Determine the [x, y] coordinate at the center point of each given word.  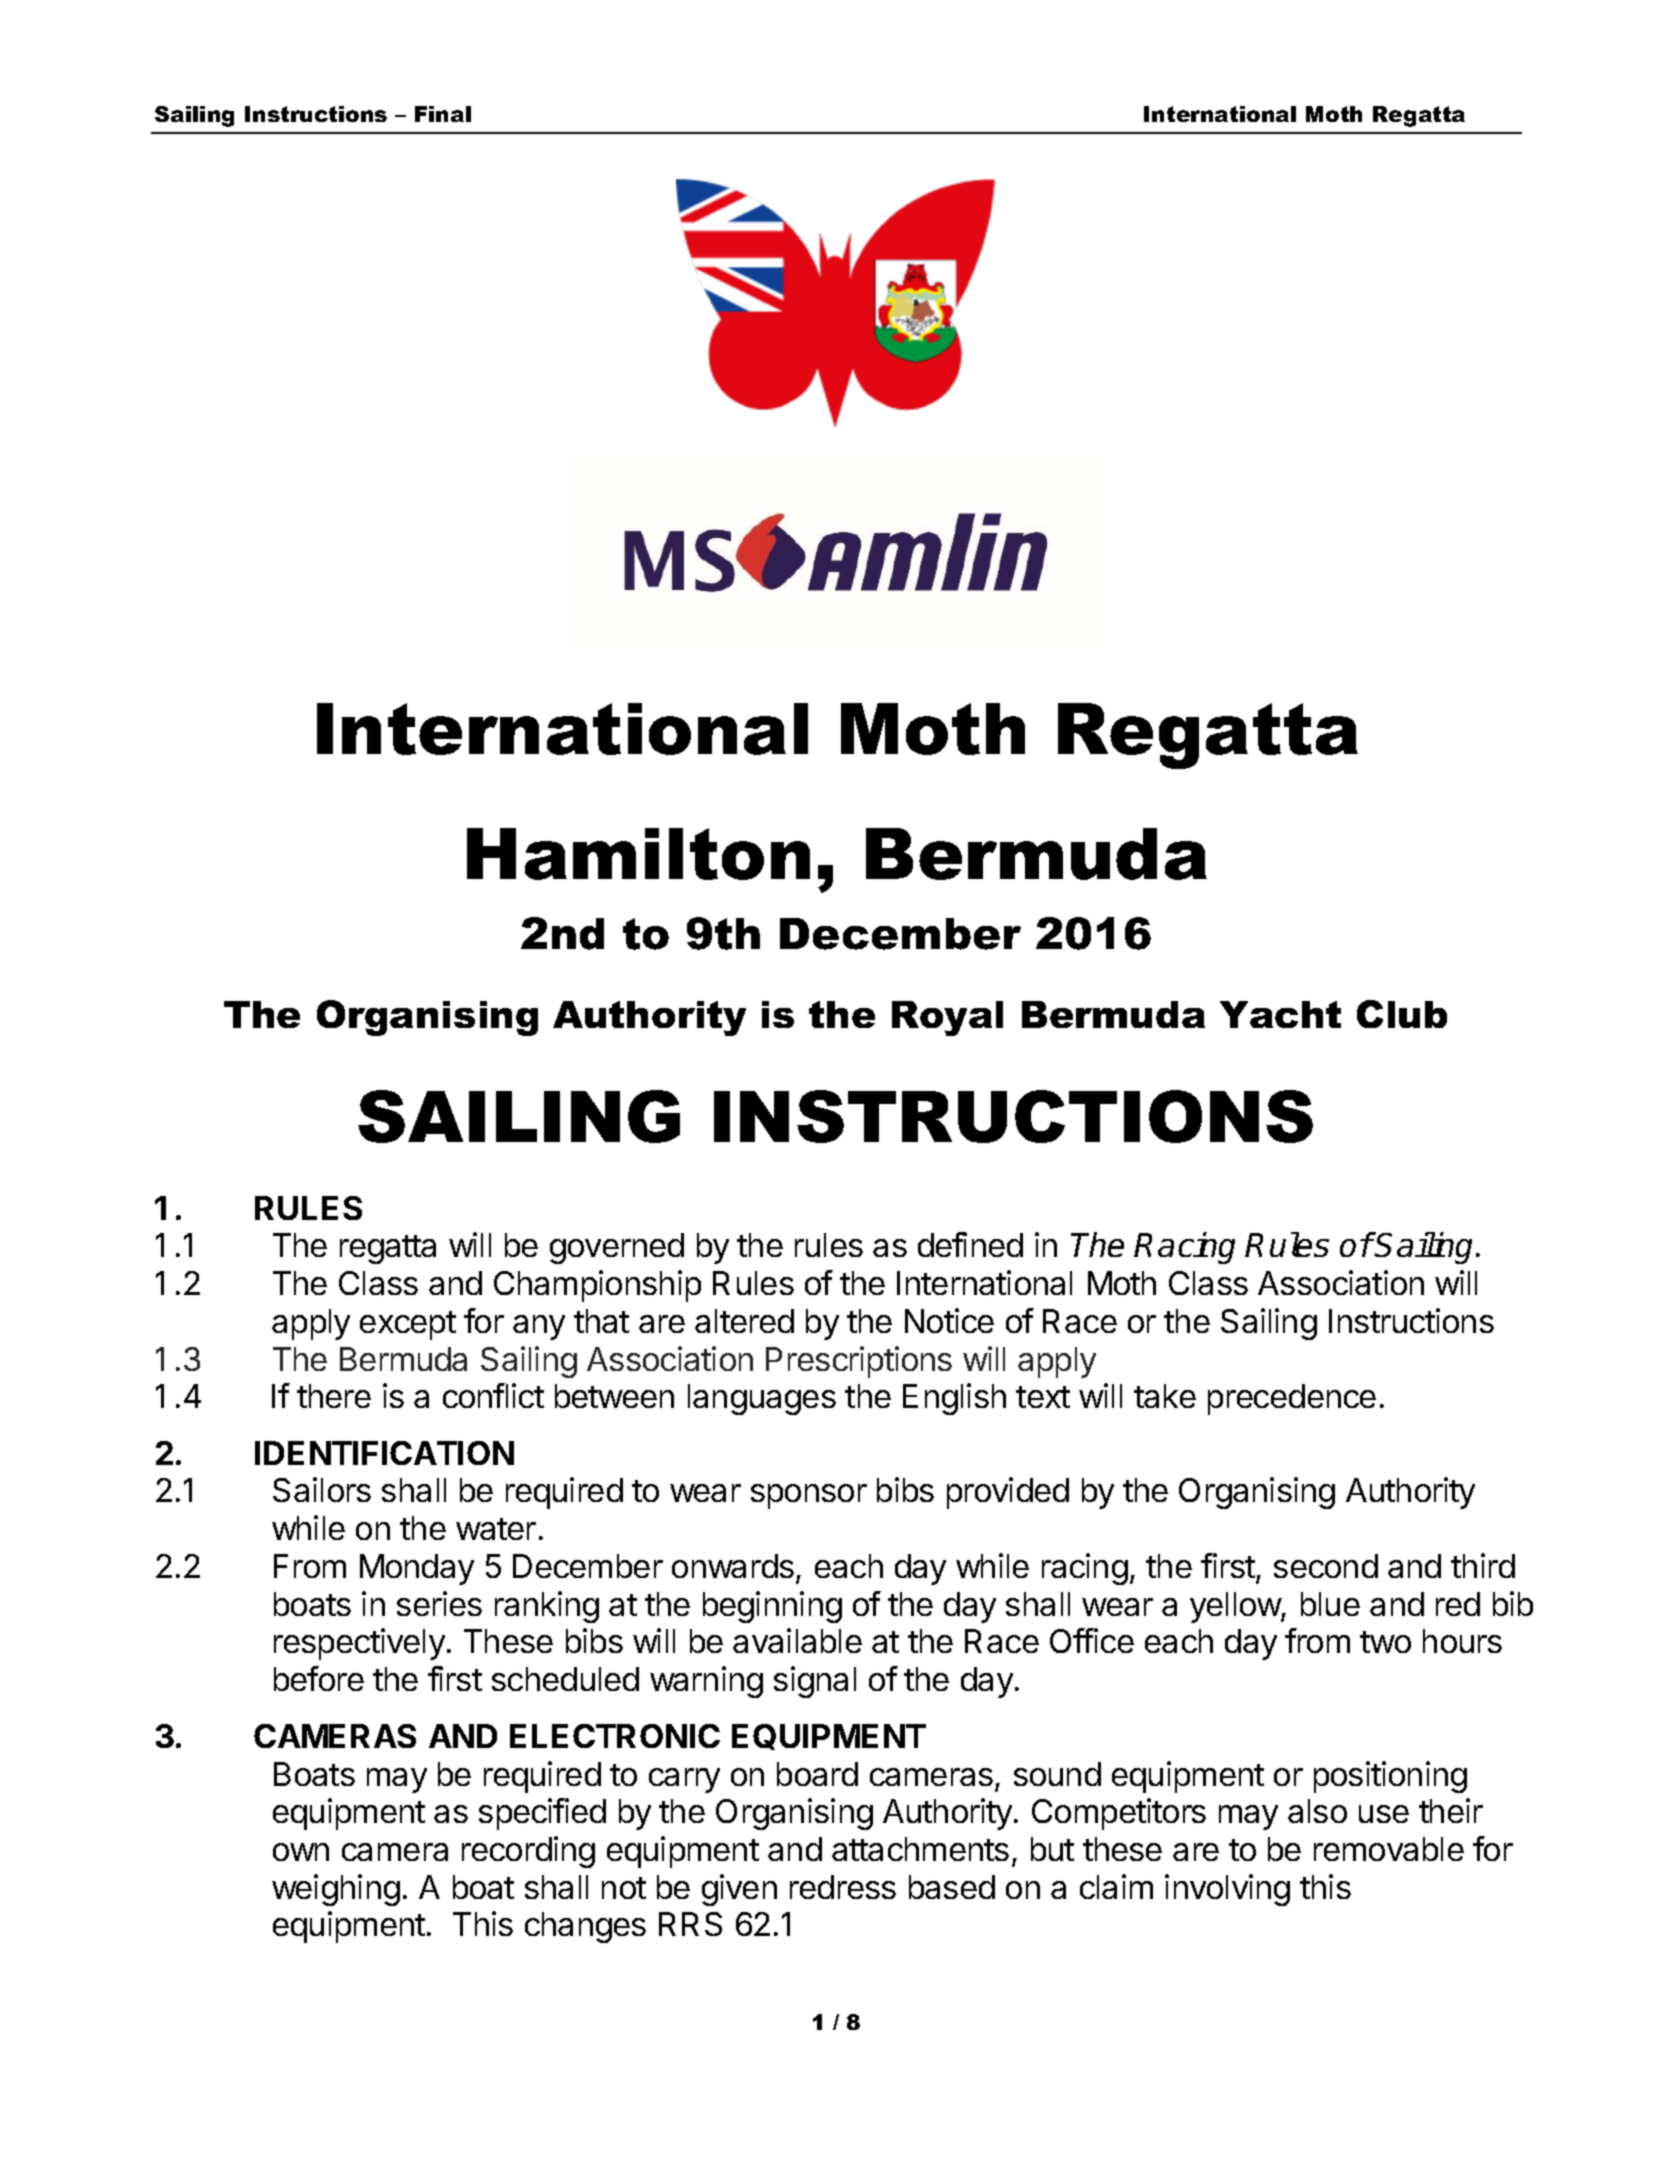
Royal [947, 1018]
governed [617, 1248]
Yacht [1280, 1014]
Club [1402, 1014]
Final [443, 114]
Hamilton [638, 854]
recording [528, 1852]
